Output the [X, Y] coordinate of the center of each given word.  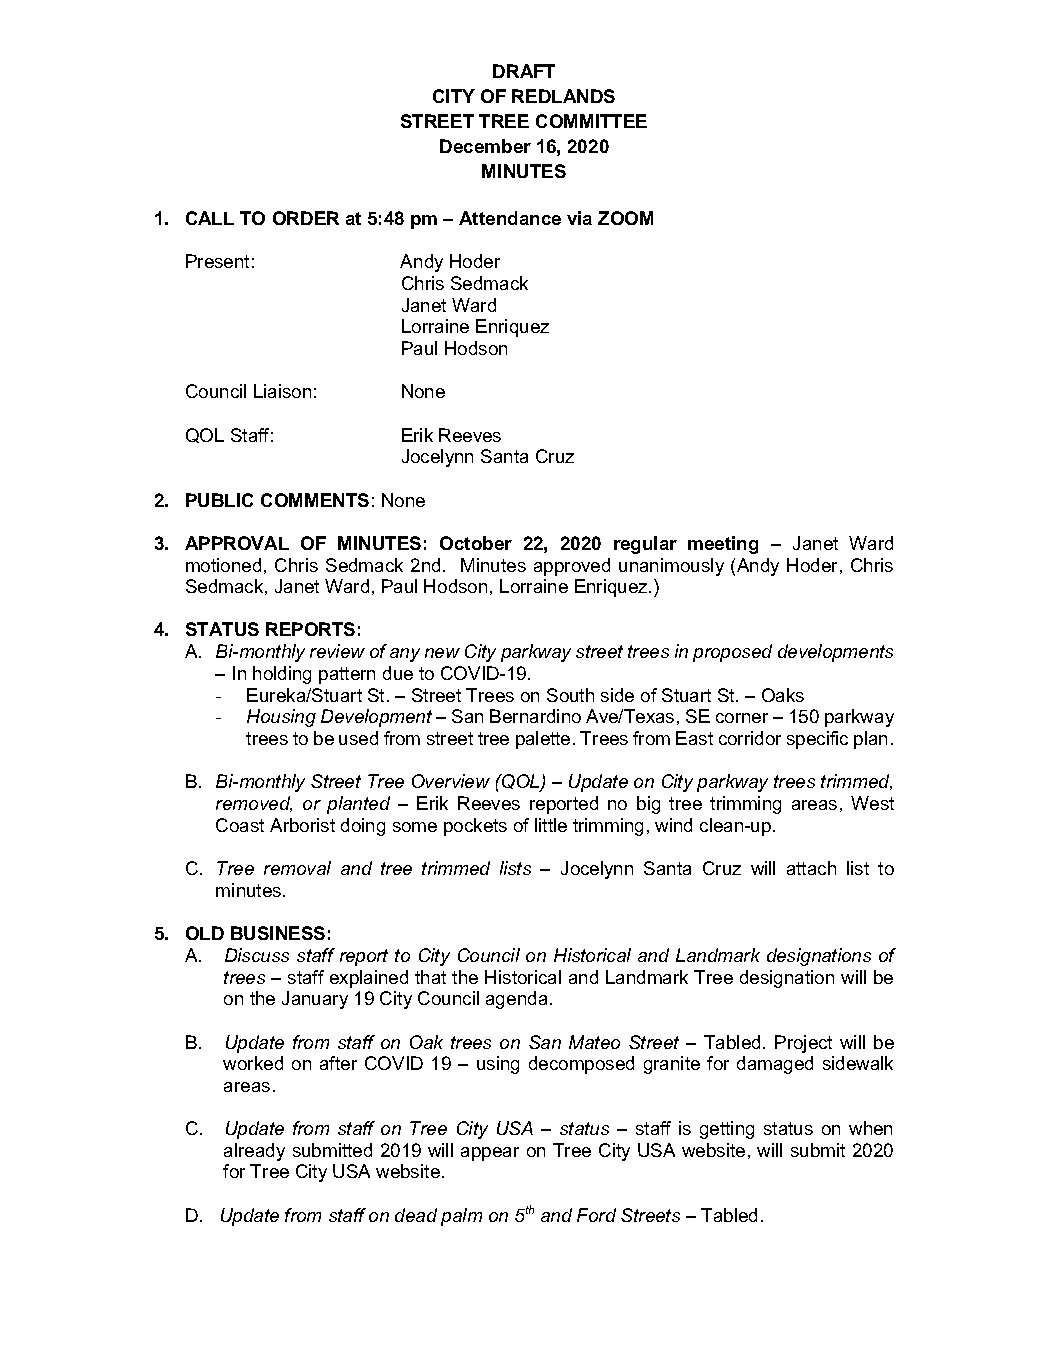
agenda [516, 1000]
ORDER [306, 218]
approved [572, 567]
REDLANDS [563, 96]
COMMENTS [315, 500]
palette [543, 740]
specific [817, 740]
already [254, 1152]
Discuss [257, 955]
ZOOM [625, 218]
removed [254, 804]
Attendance [510, 218]
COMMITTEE [591, 121]
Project [803, 1044]
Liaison [282, 391]
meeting [723, 545]
